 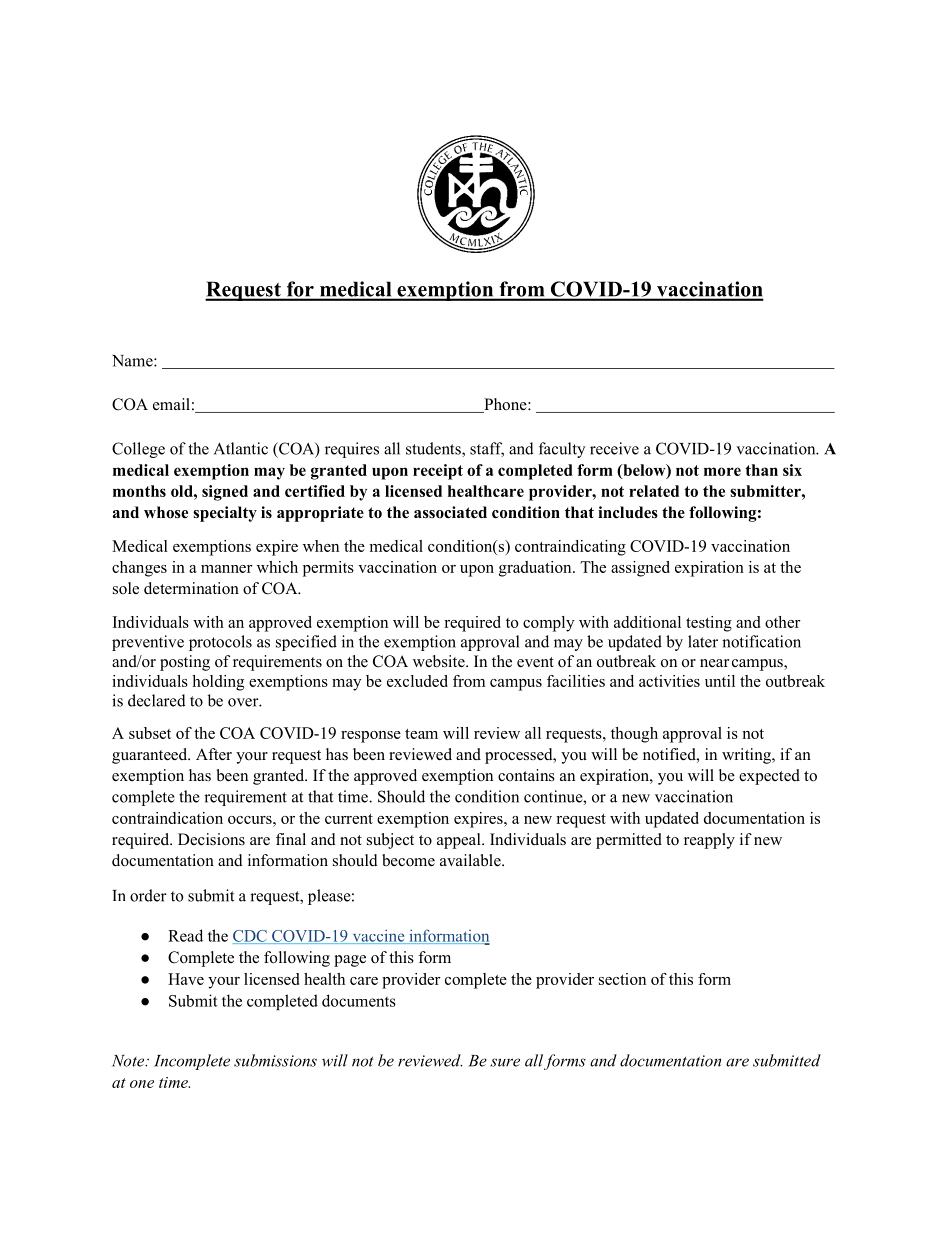 I want to click on declared, so click(x=157, y=700).
